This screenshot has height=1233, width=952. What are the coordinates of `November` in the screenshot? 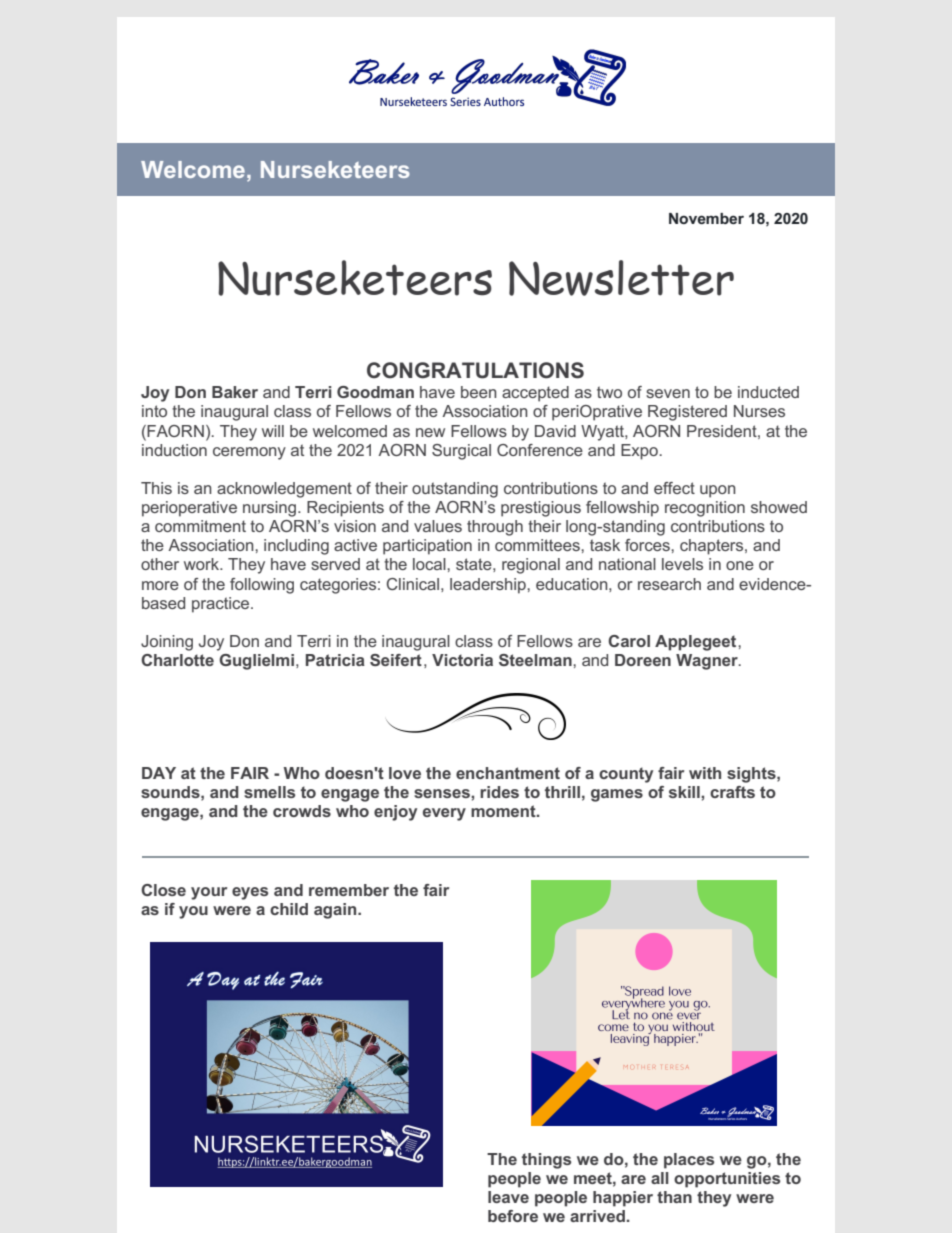 It's located at (706, 218).
